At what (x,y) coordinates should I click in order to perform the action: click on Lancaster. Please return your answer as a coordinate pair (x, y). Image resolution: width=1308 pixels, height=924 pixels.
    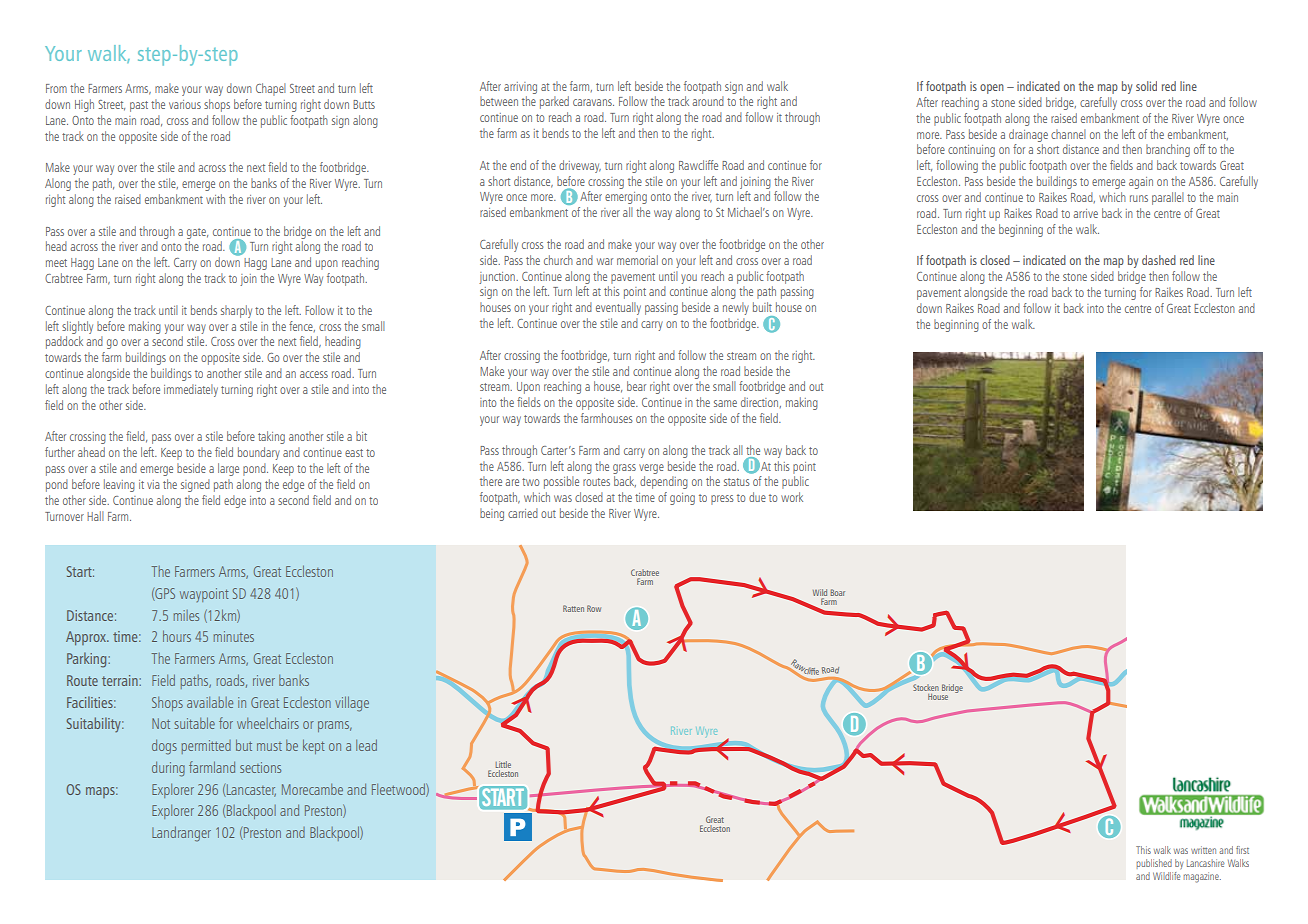
    Looking at the image, I should click on (250, 790).
